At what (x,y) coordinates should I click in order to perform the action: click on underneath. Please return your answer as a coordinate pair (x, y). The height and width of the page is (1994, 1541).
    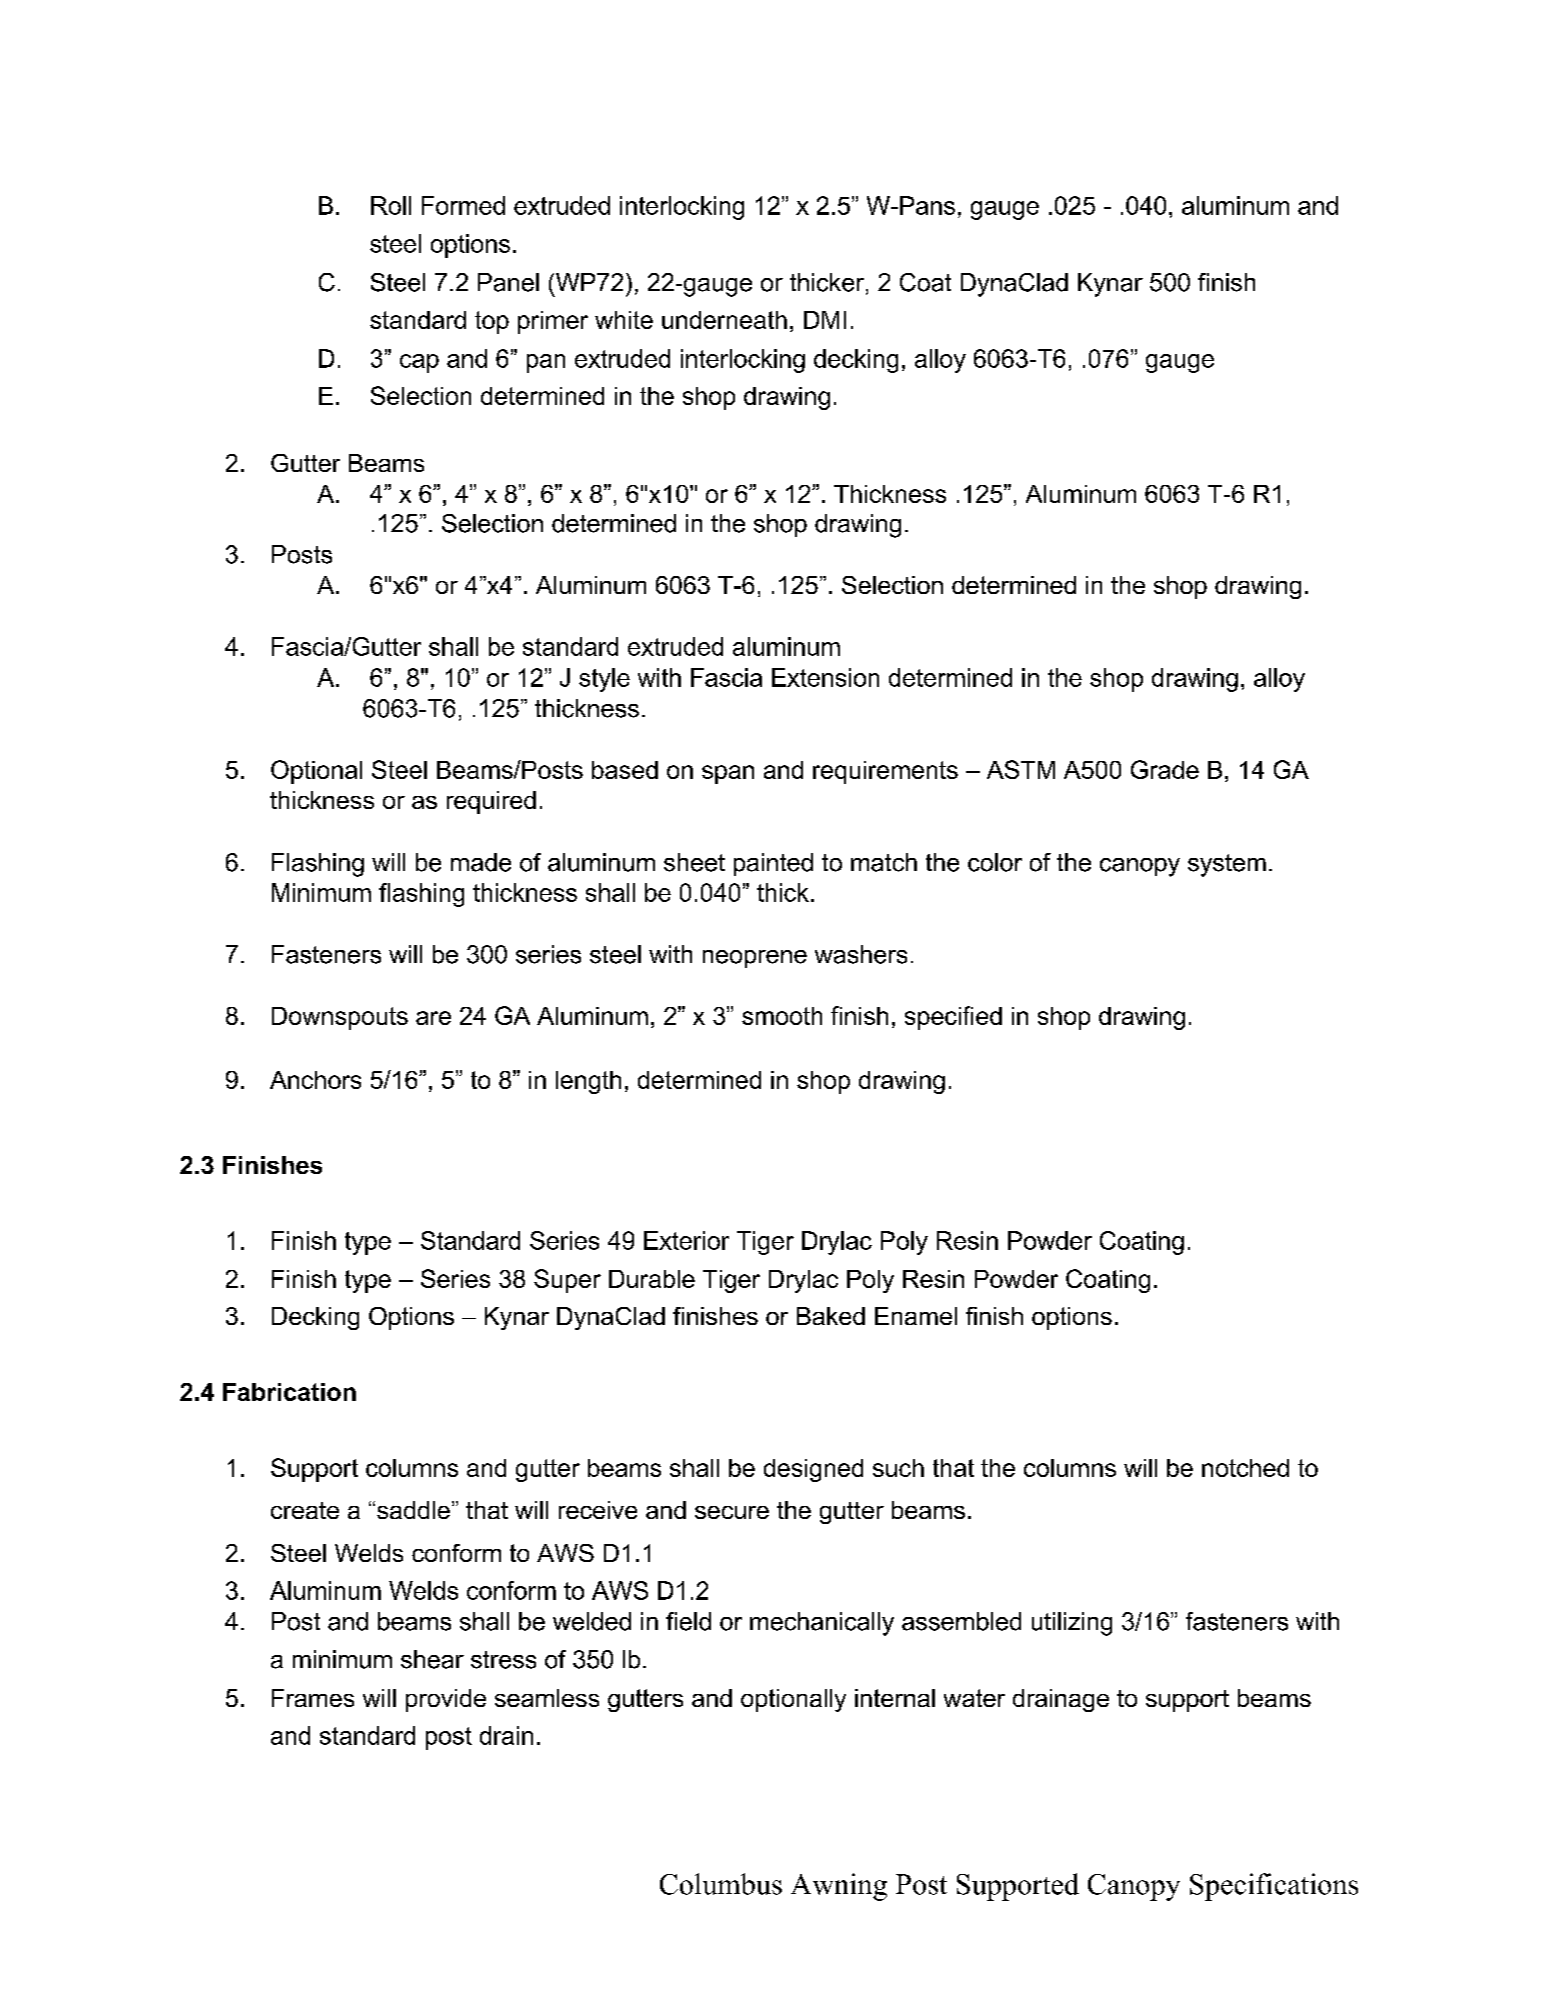
    Looking at the image, I should click on (724, 320).
